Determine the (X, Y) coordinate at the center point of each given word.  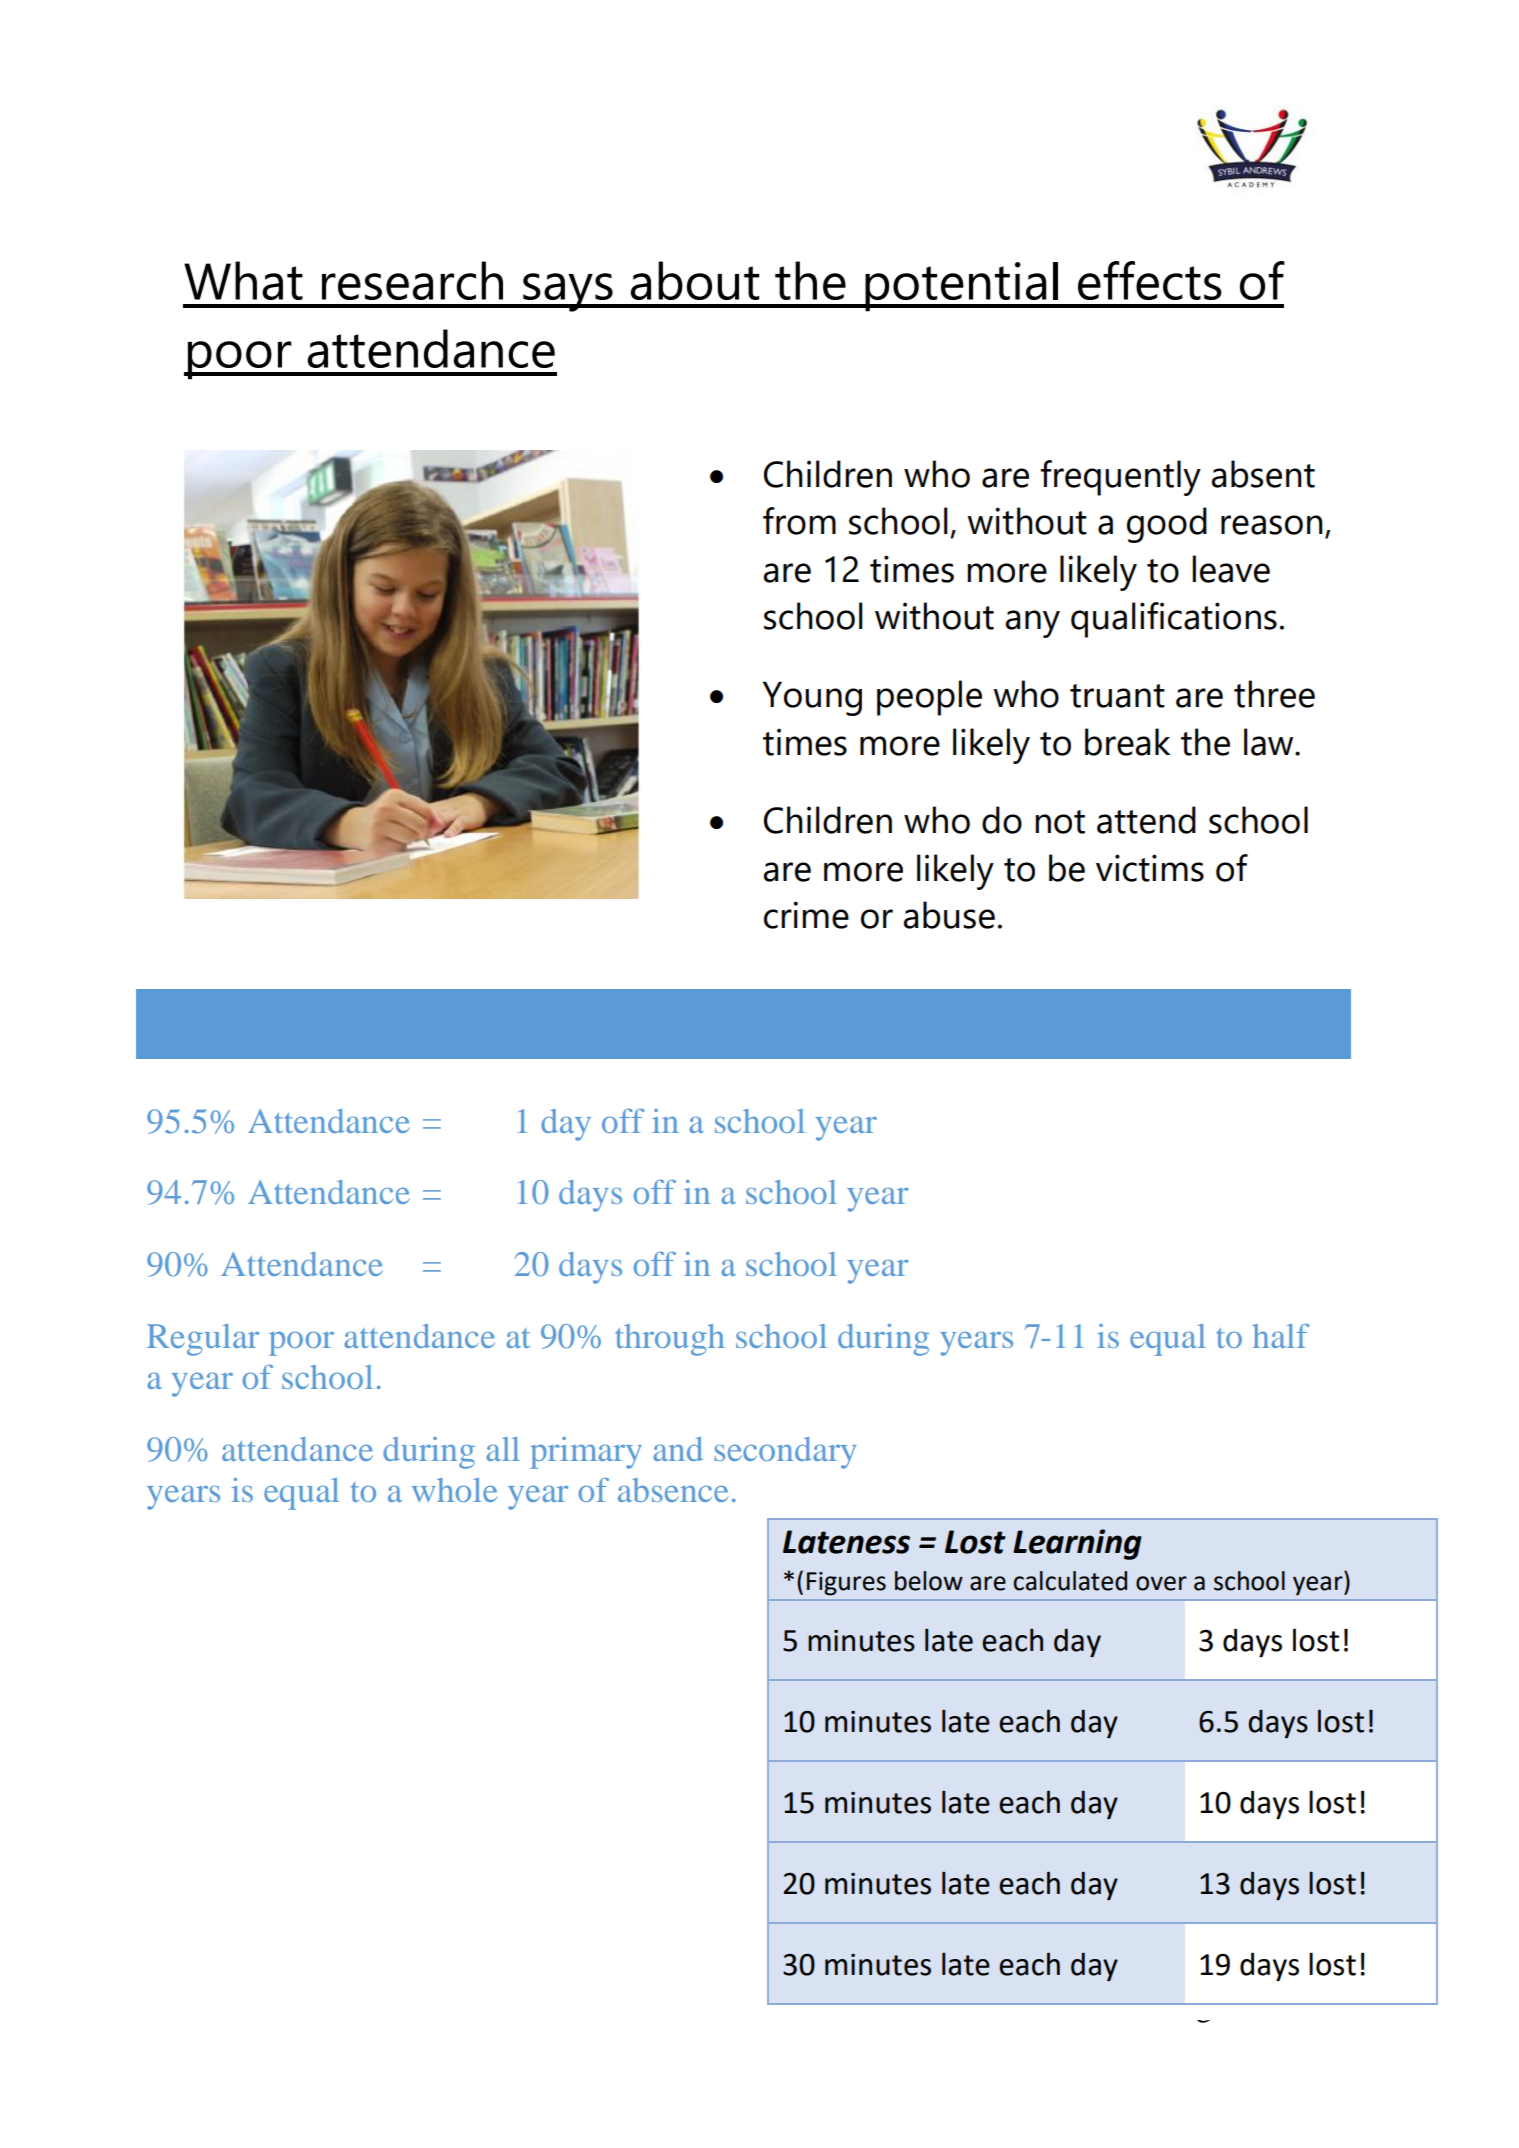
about (695, 280)
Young (812, 698)
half (1281, 1336)
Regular (203, 1340)
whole (454, 1490)
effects (1150, 280)
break (1127, 742)
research (412, 280)
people (929, 698)
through (670, 1340)
